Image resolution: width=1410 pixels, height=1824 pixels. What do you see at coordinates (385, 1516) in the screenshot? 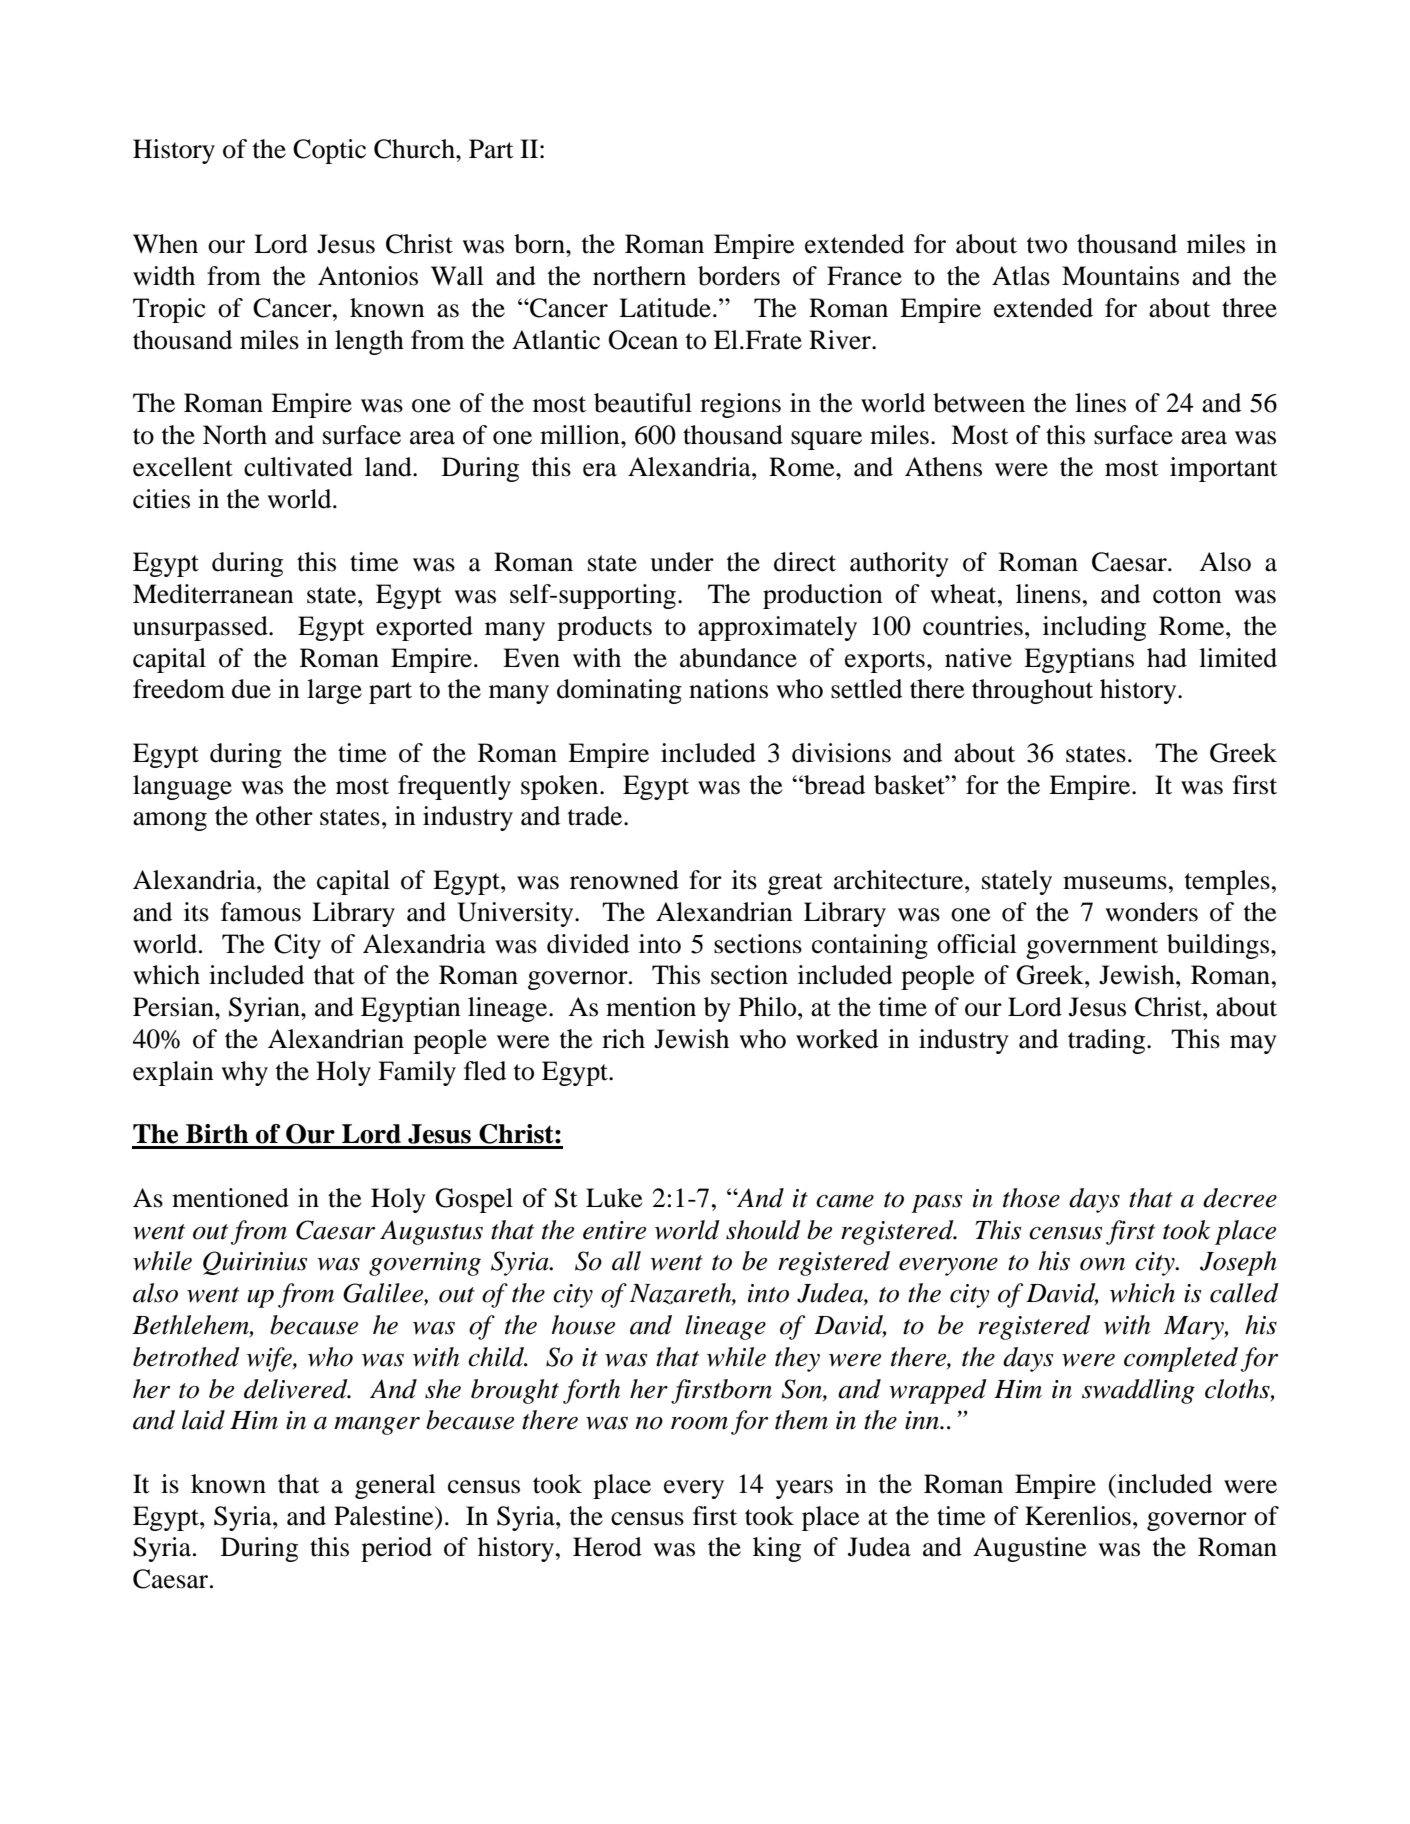
I see `Palestine` at bounding box center [385, 1516].
